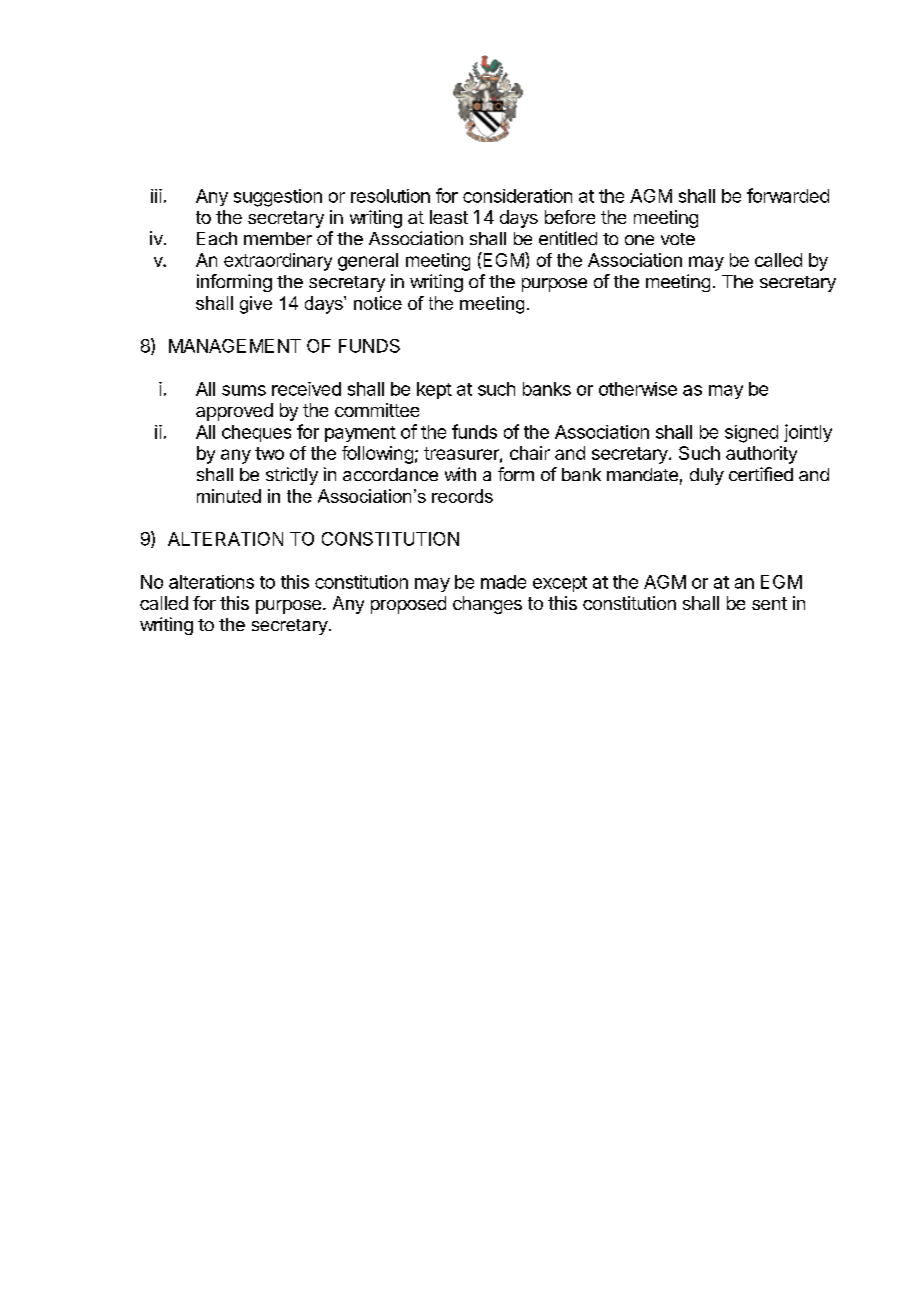  Describe the element at coordinates (788, 195) in the image. I see `forwarded` at that location.
